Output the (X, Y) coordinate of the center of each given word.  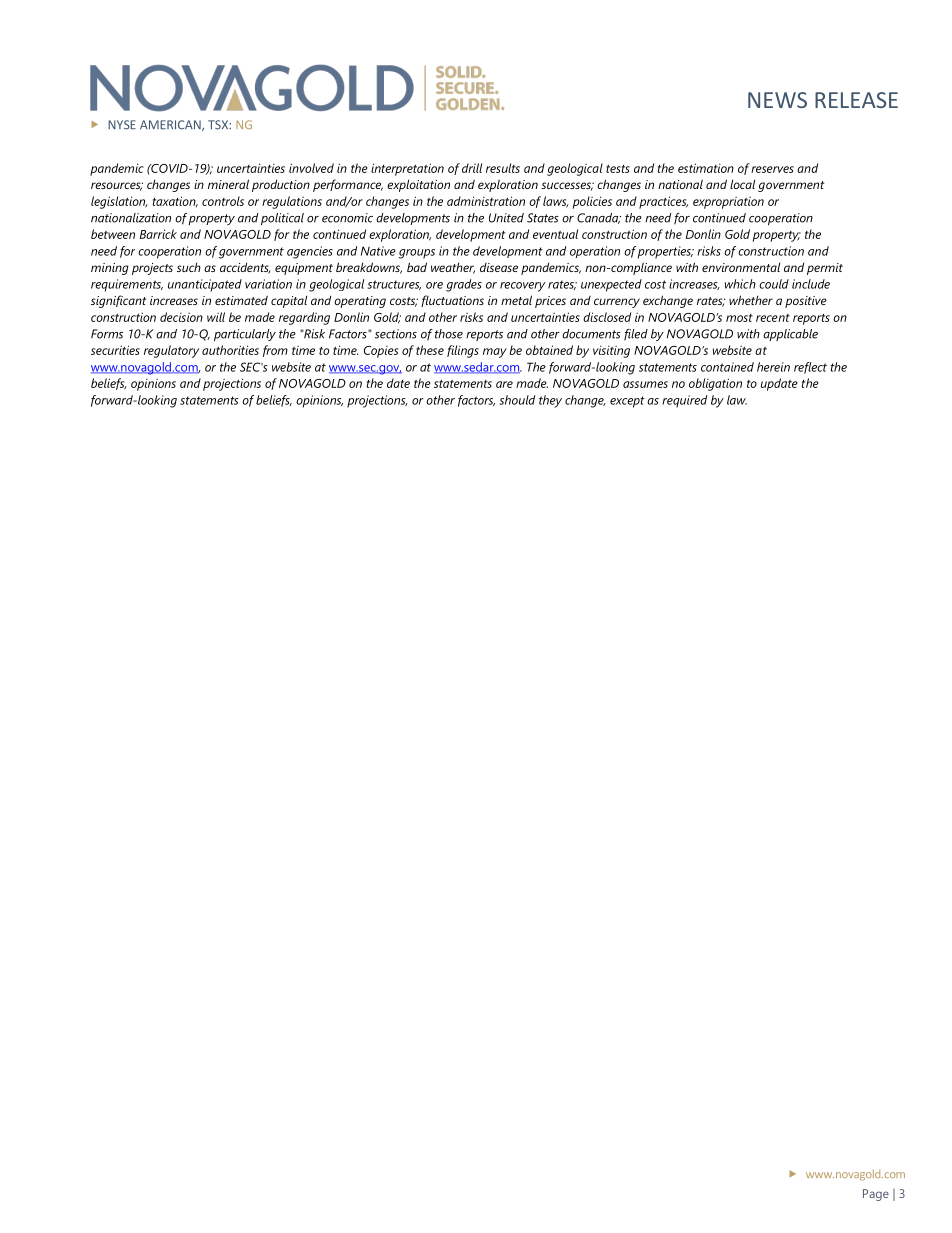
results (503, 168)
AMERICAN (171, 125)
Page (876, 1195)
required (684, 401)
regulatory (171, 351)
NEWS (777, 100)
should (517, 400)
